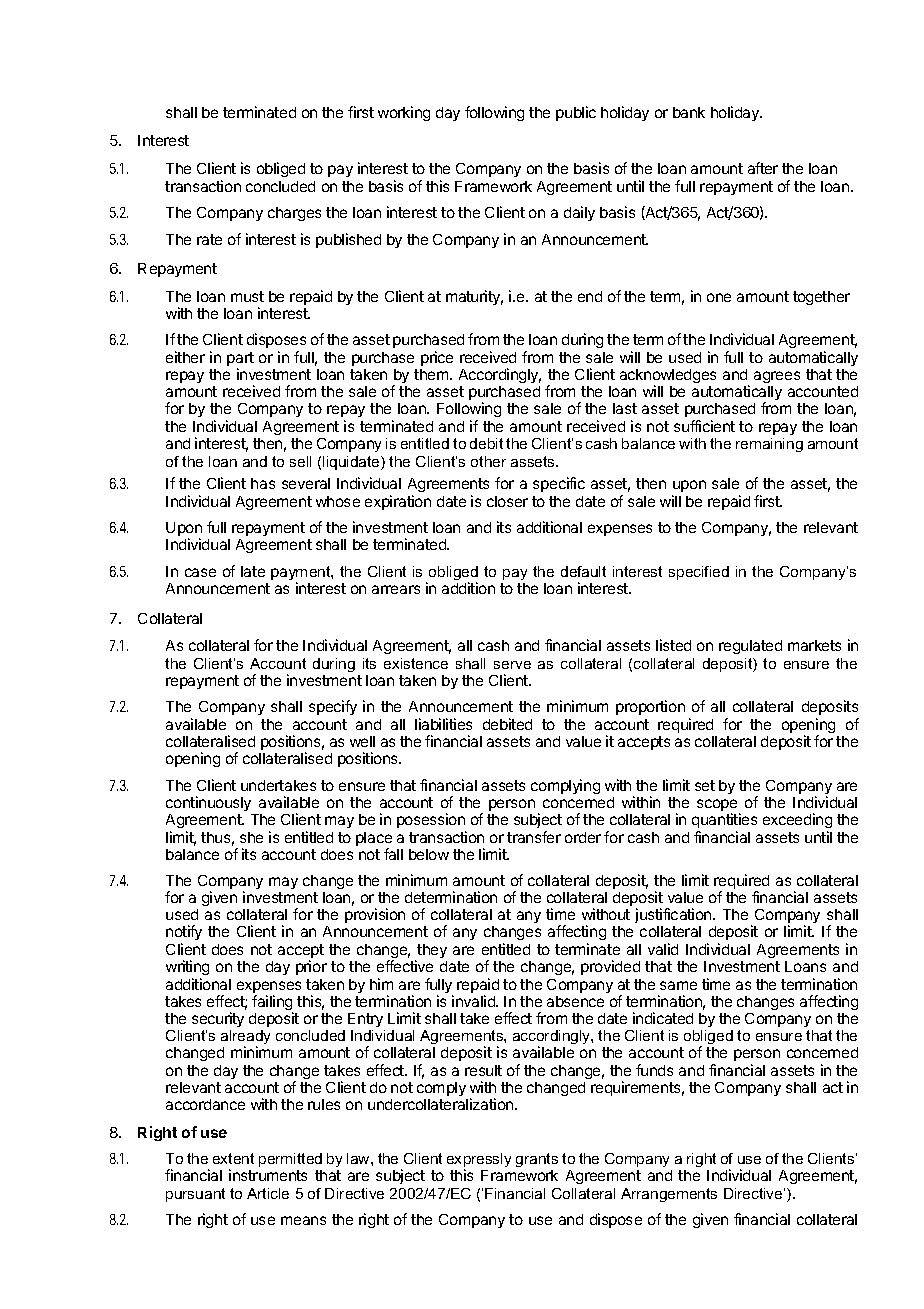  What do you see at coordinates (763, 168) in the page?
I see `after` at bounding box center [763, 168].
